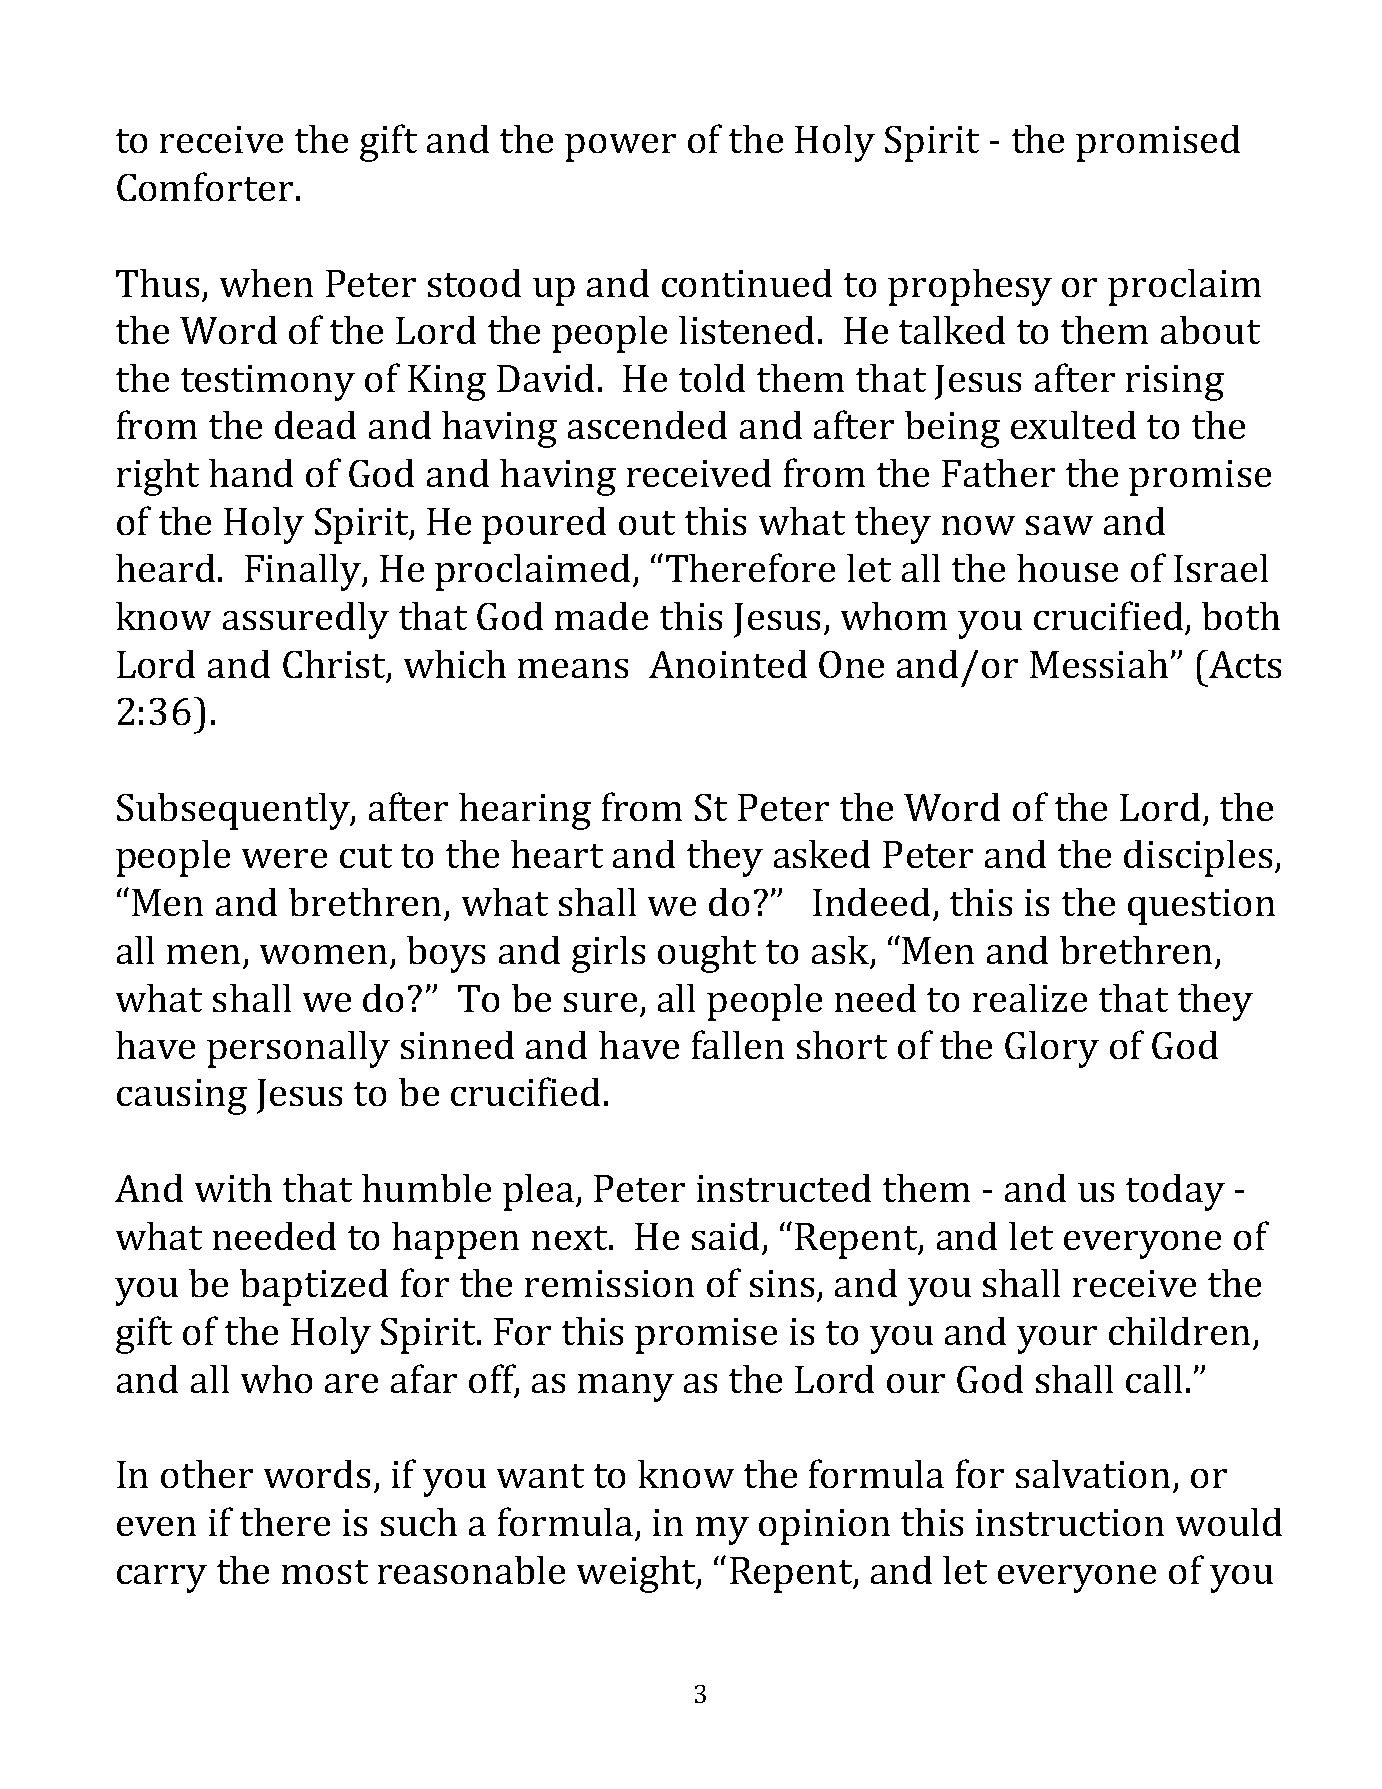 The image size is (1382, 1789). Describe the element at coordinates (1059, 525) in the image. I see `saw` at that location.
